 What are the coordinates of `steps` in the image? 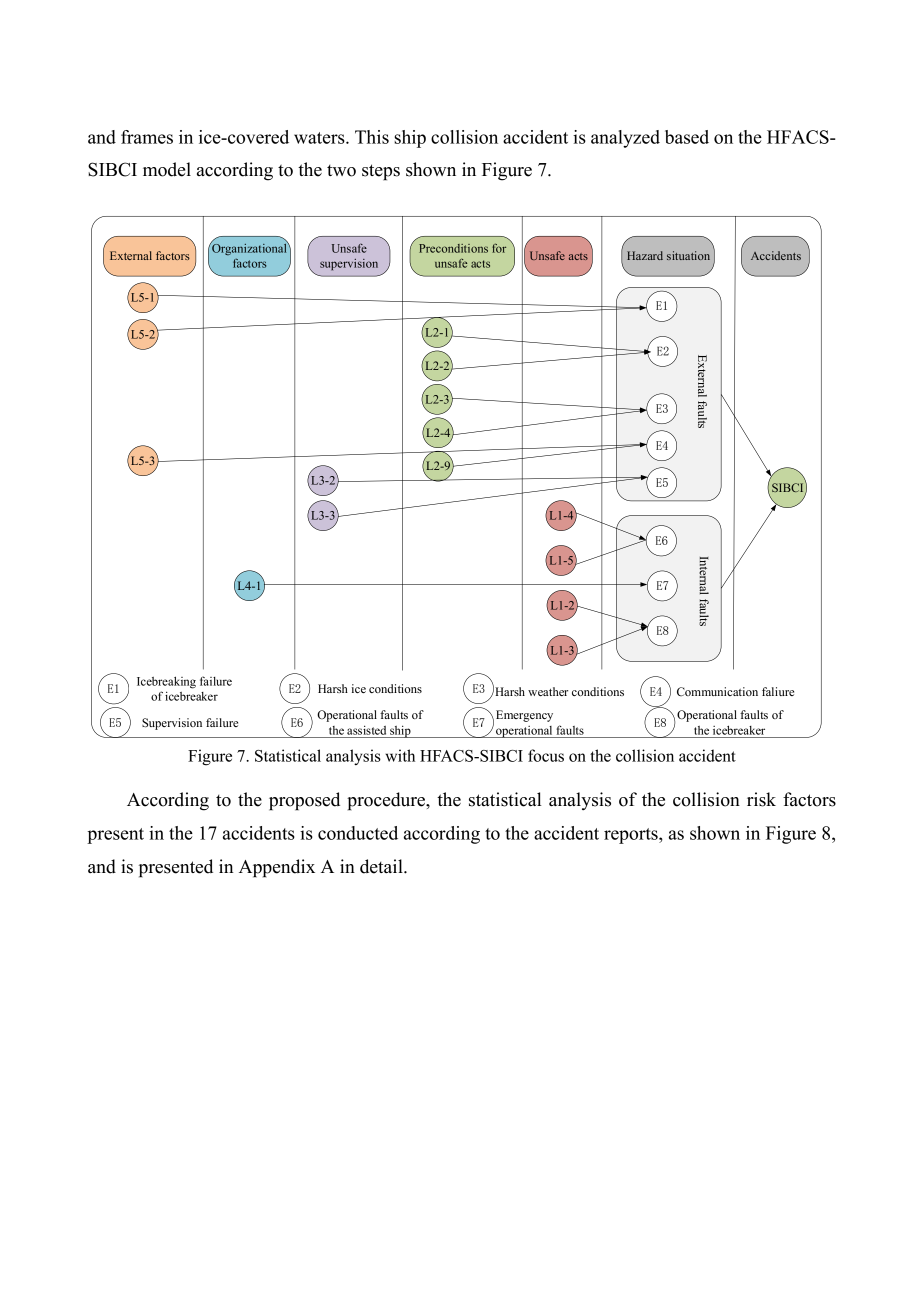 It's located at (381, 172).
